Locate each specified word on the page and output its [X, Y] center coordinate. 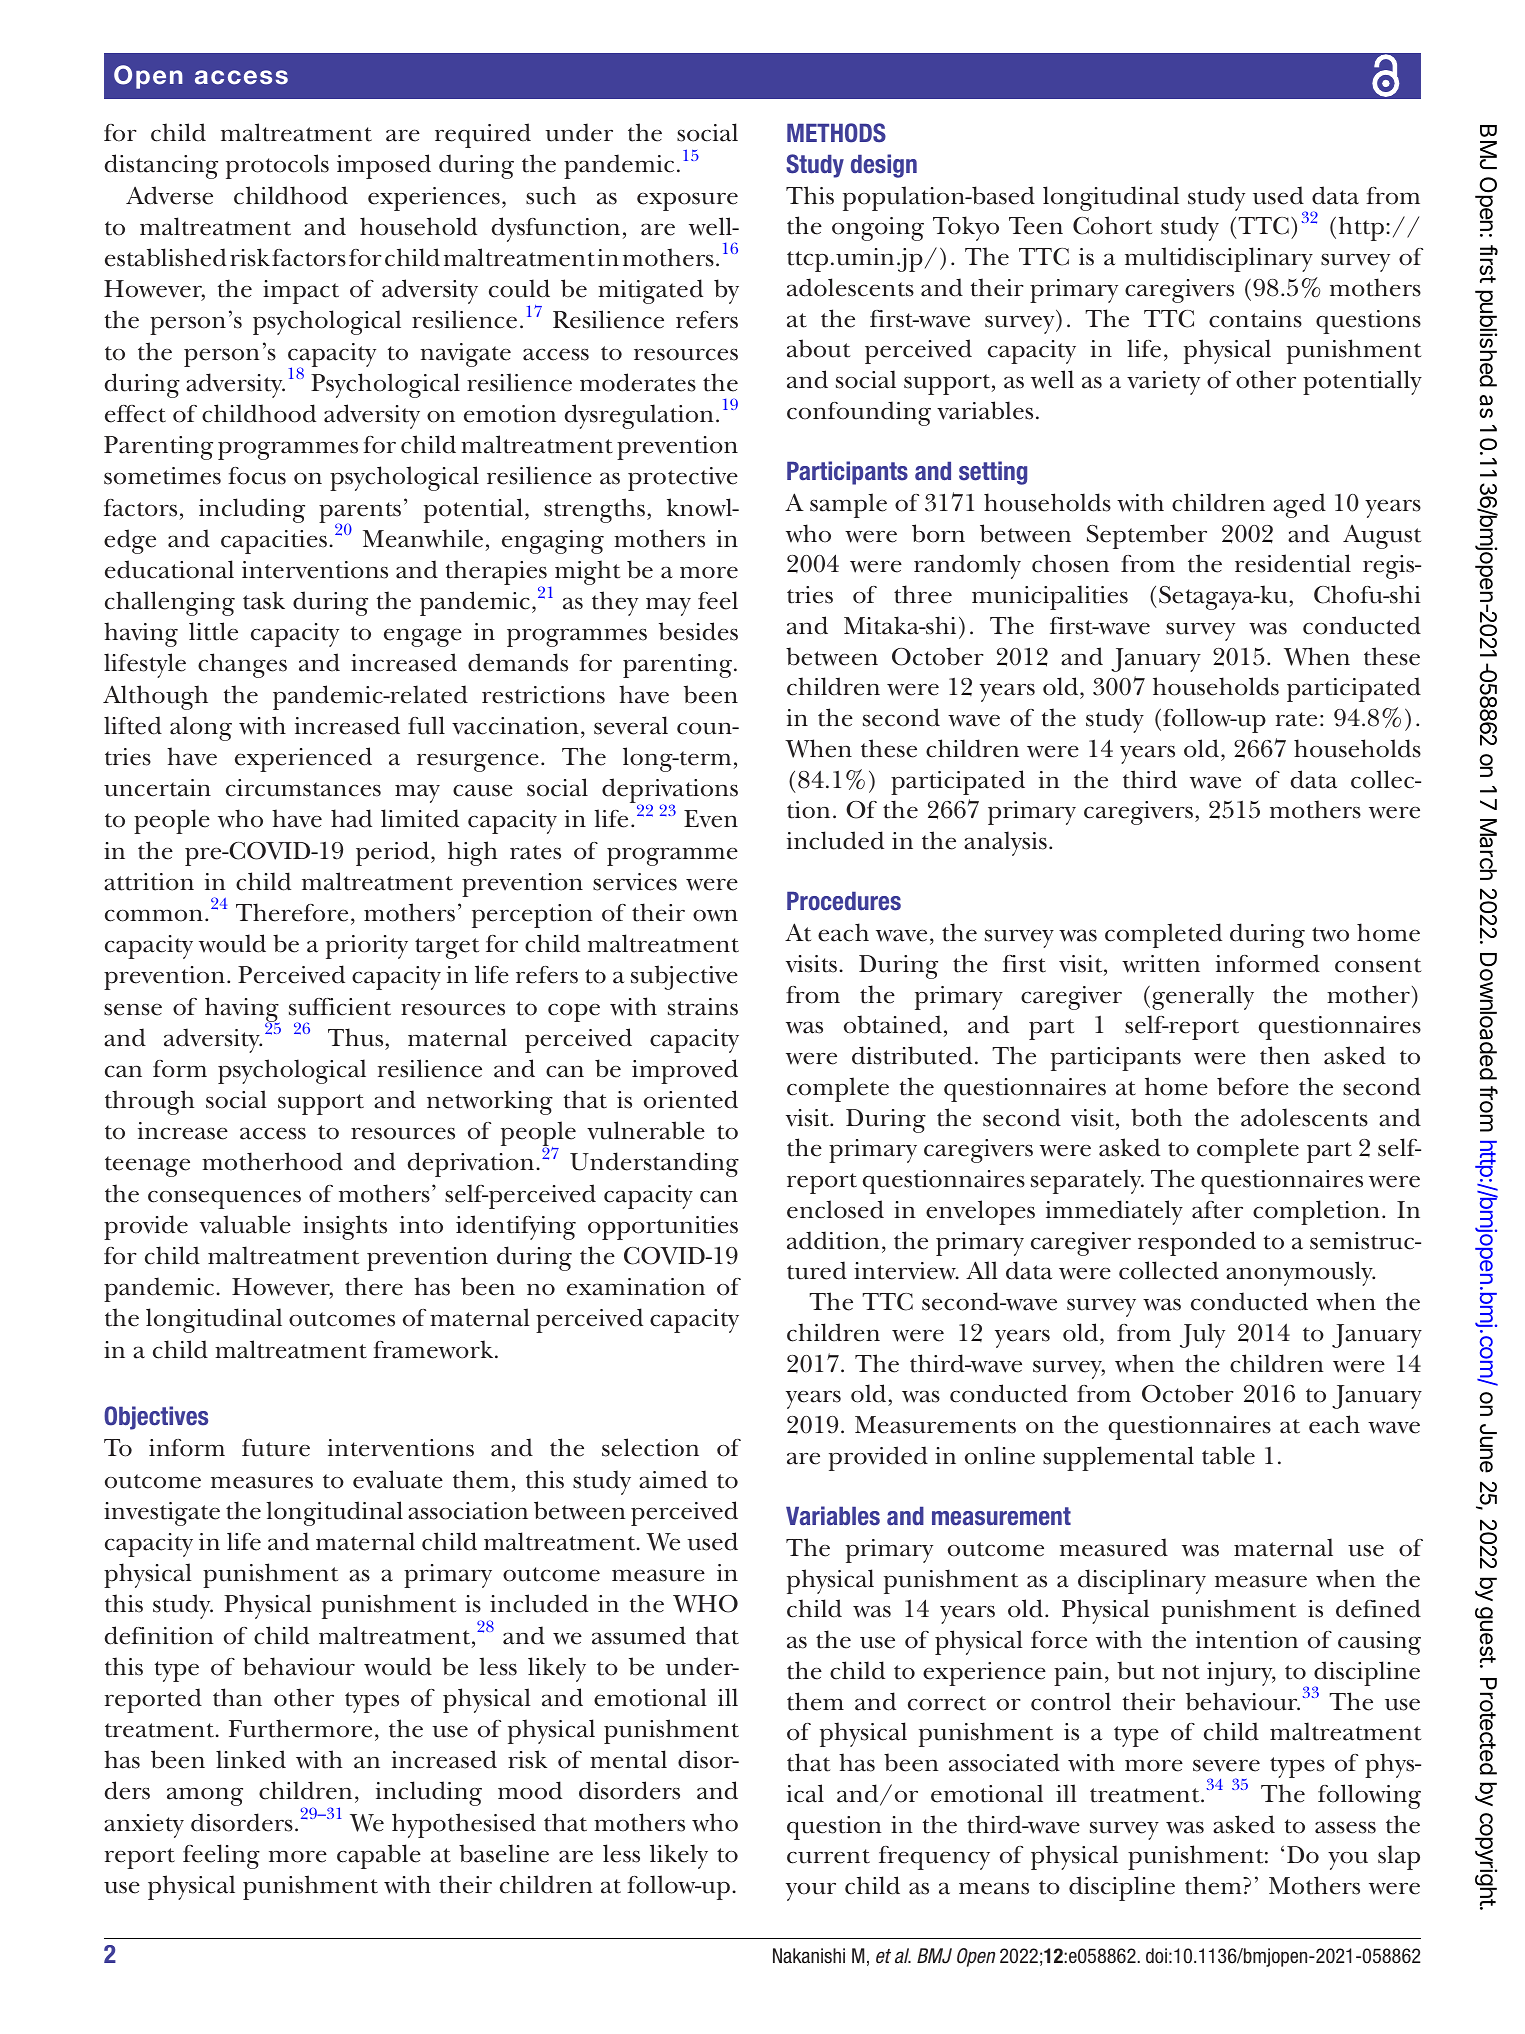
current [828, 1856]
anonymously [1300, 1273]
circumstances [303, 788]
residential [1293, 563]
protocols [277, 166]
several [631, 725]
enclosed [835, 1209]
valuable [245, 1224]
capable [379, 1856]
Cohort [1113, 225]
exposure [687, 201]
